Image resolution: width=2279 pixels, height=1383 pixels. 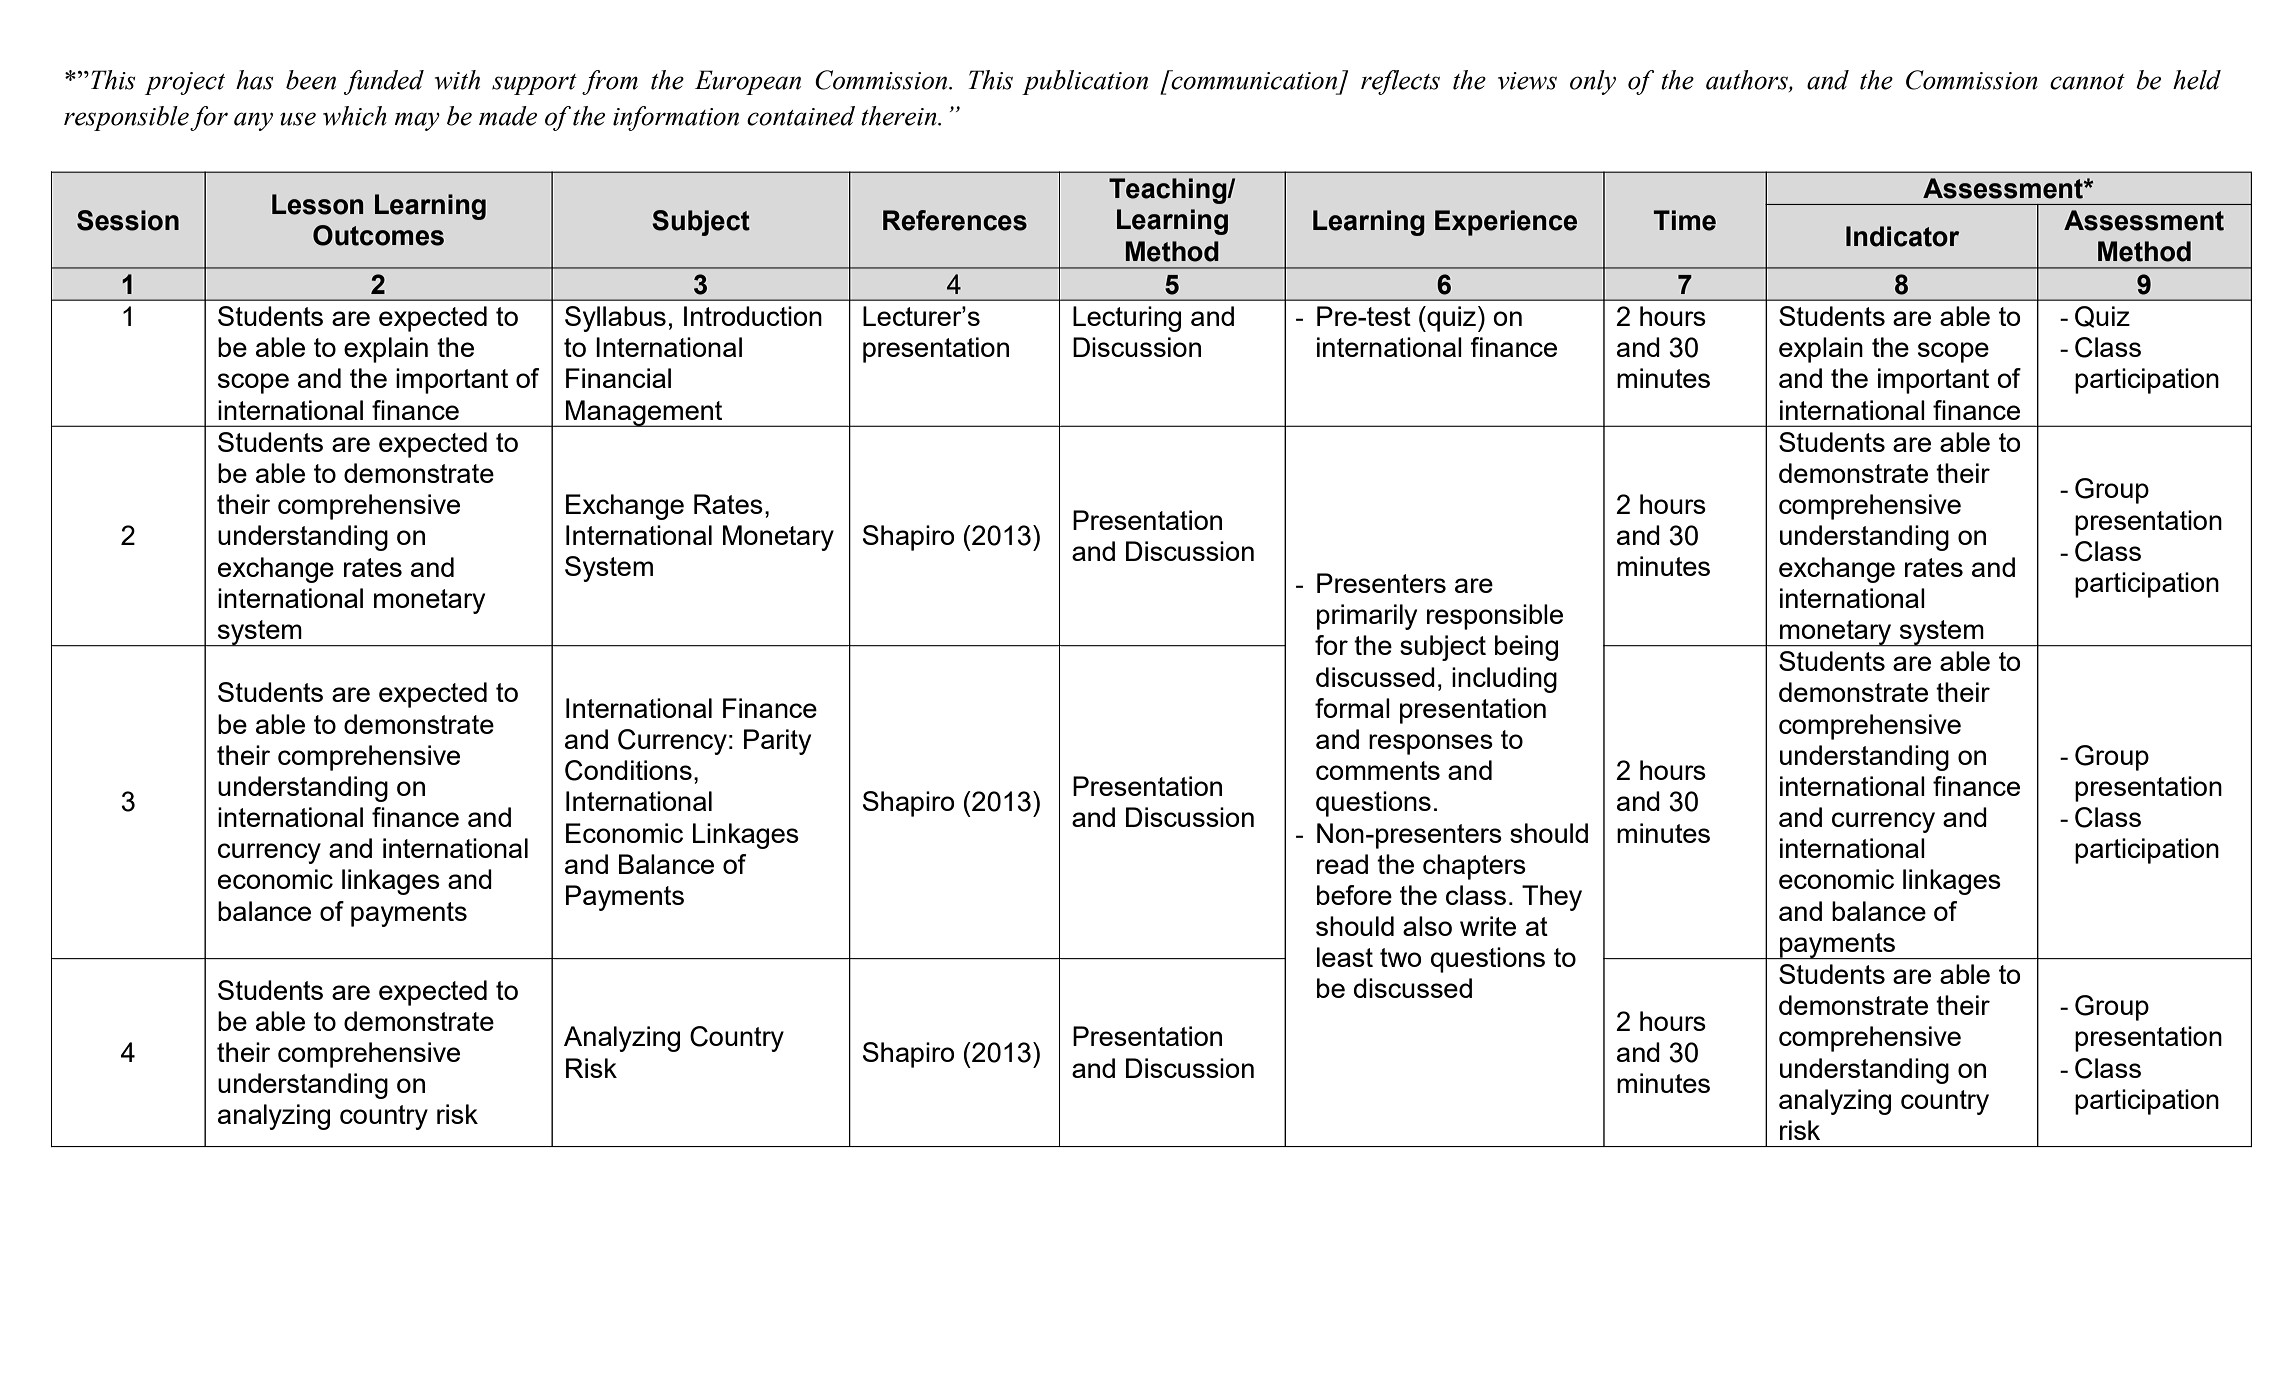 What do you see at coordinates (1552, 898) in the document?
I see `They` at bounding box center [1552, 898].
